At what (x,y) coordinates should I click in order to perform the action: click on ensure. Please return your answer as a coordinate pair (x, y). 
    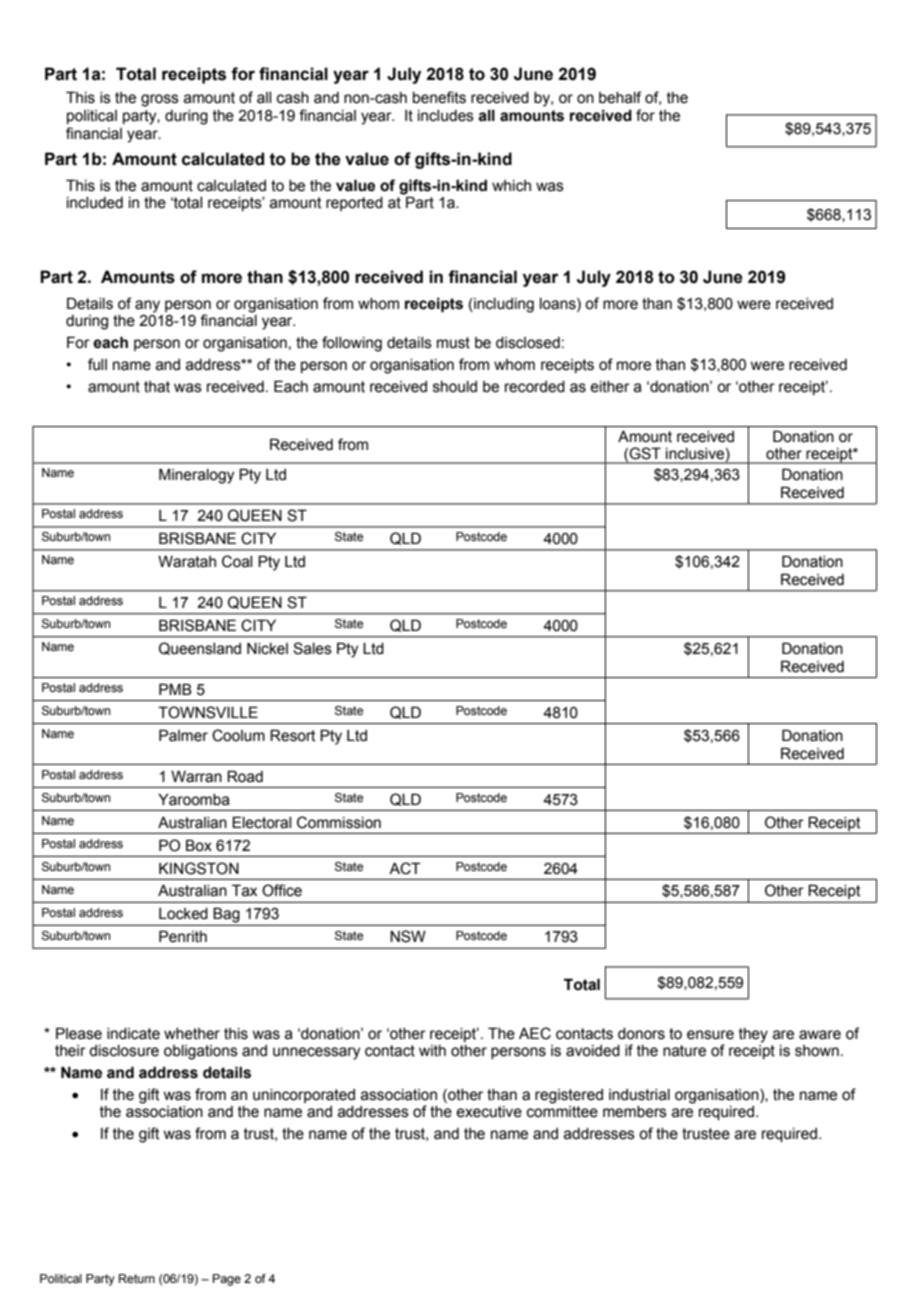
    Looking at the image, I should click on (710, 1035).
